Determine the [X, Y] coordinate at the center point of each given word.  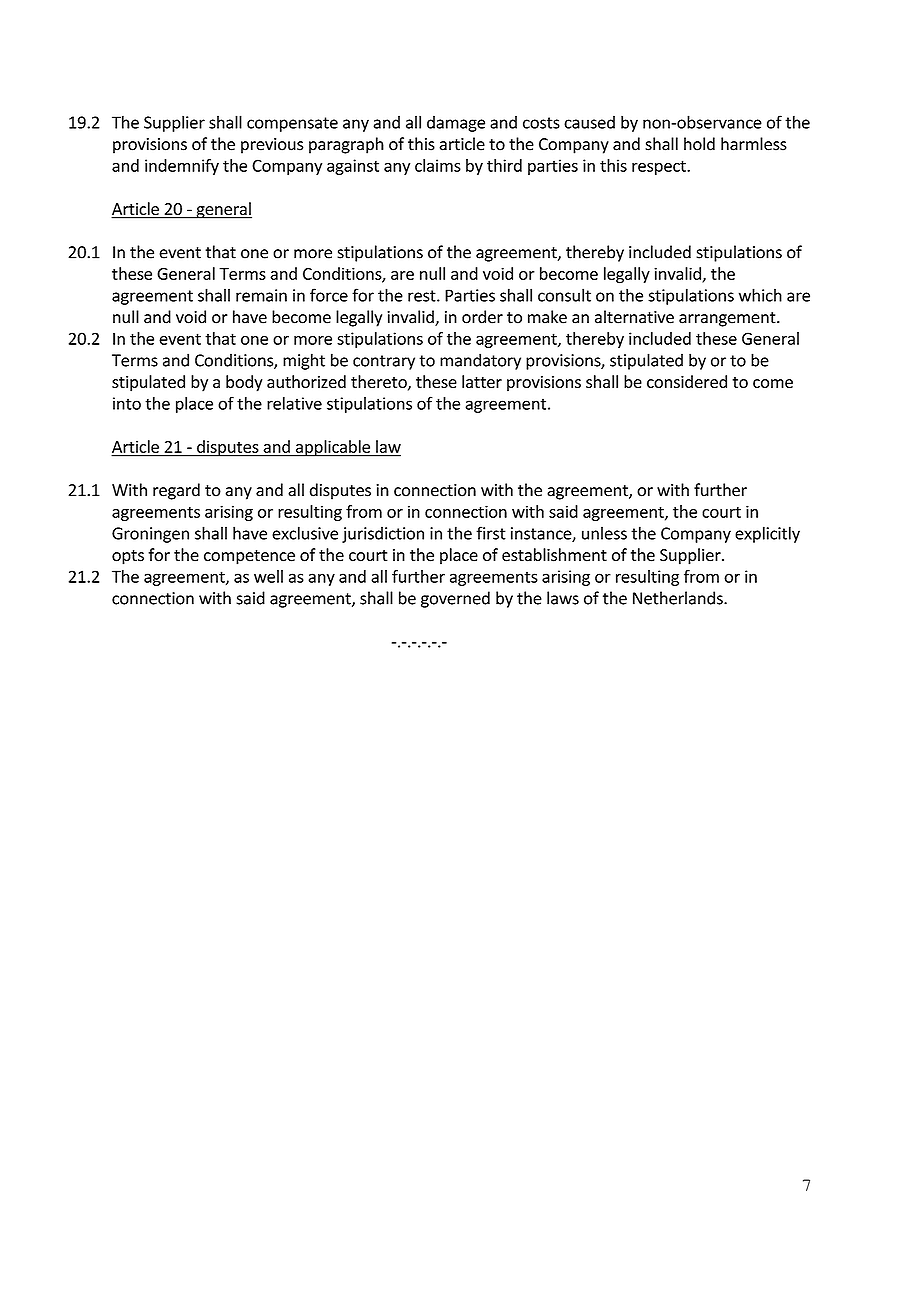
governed [455, 599]
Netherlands [679, 598]
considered [687, 381]
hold [699, 144]
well [268, 576]
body [244, 383]
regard [176, 491]
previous [272, 146]
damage [456, 123]
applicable [333, 448]
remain [261, 295]
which [760, 295]
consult [564, 295]
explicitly [767, 534]
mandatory [480, 361]
